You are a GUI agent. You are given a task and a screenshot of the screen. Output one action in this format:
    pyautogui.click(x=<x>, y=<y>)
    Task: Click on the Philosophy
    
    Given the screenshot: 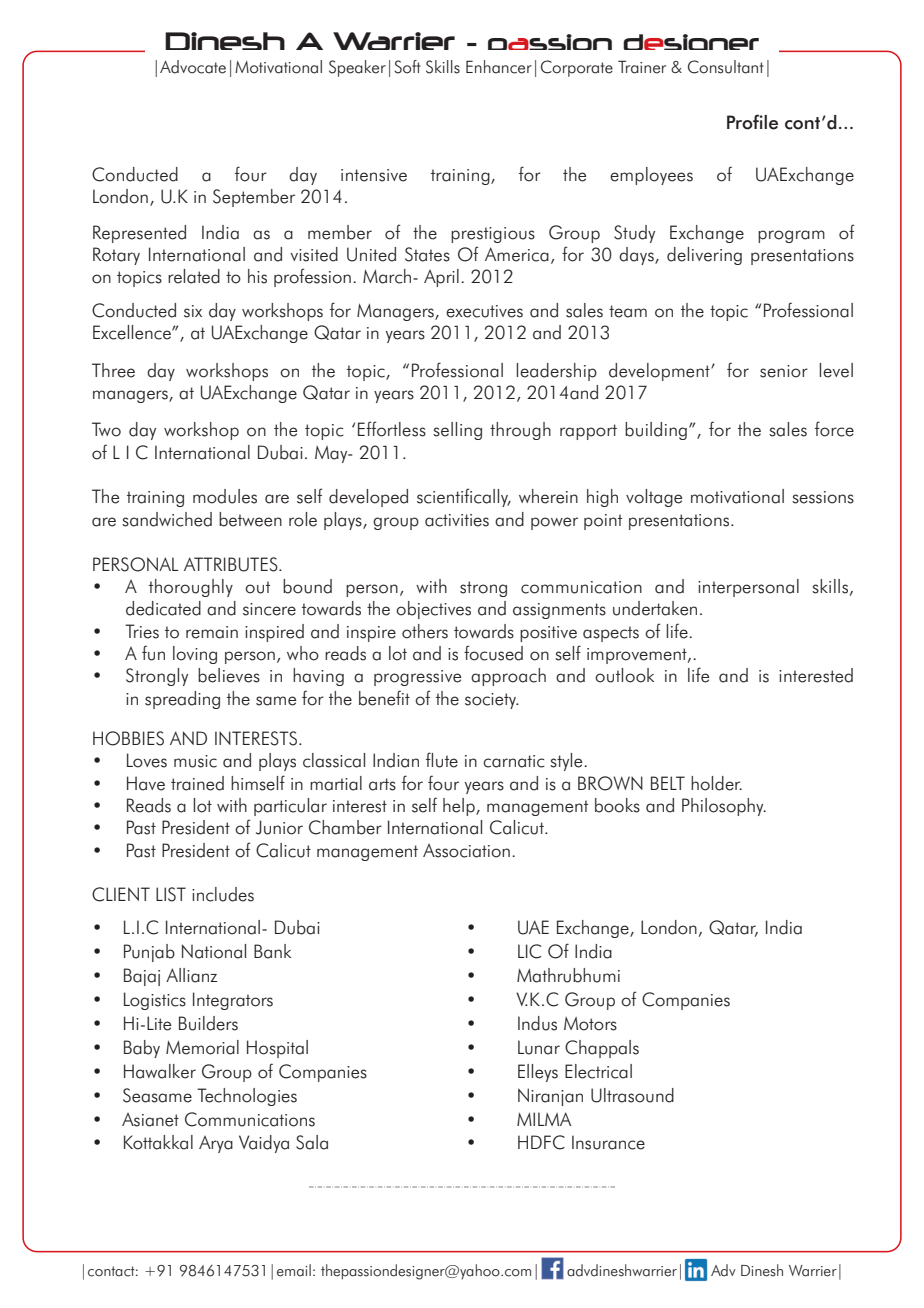 What is the action you would take?
    pyautogui.click(x=724, y=807)
